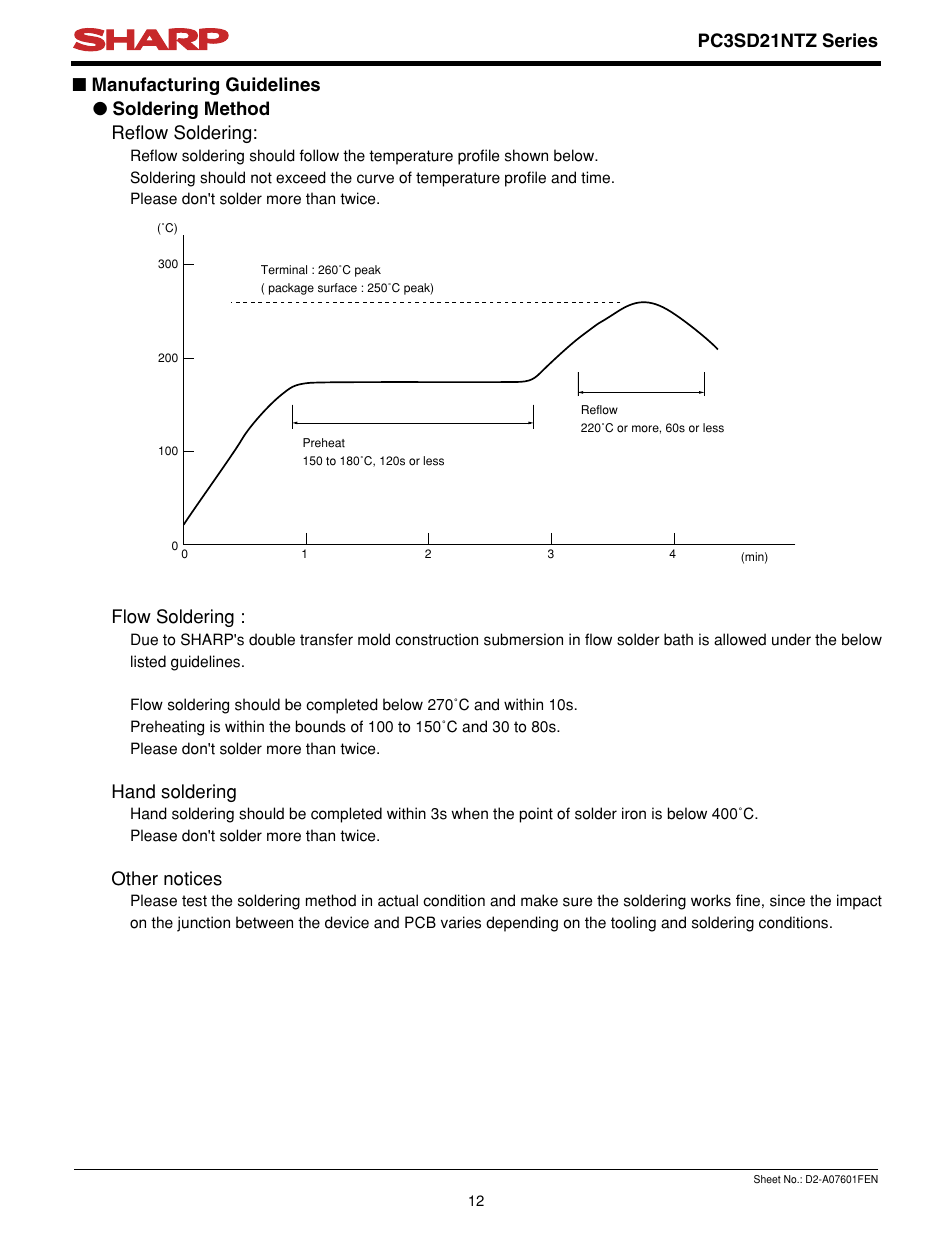 The height and width of the page is (1233, 952). Describe the element at coordinates (850, 40) in the page. I see `Series` at that location.
